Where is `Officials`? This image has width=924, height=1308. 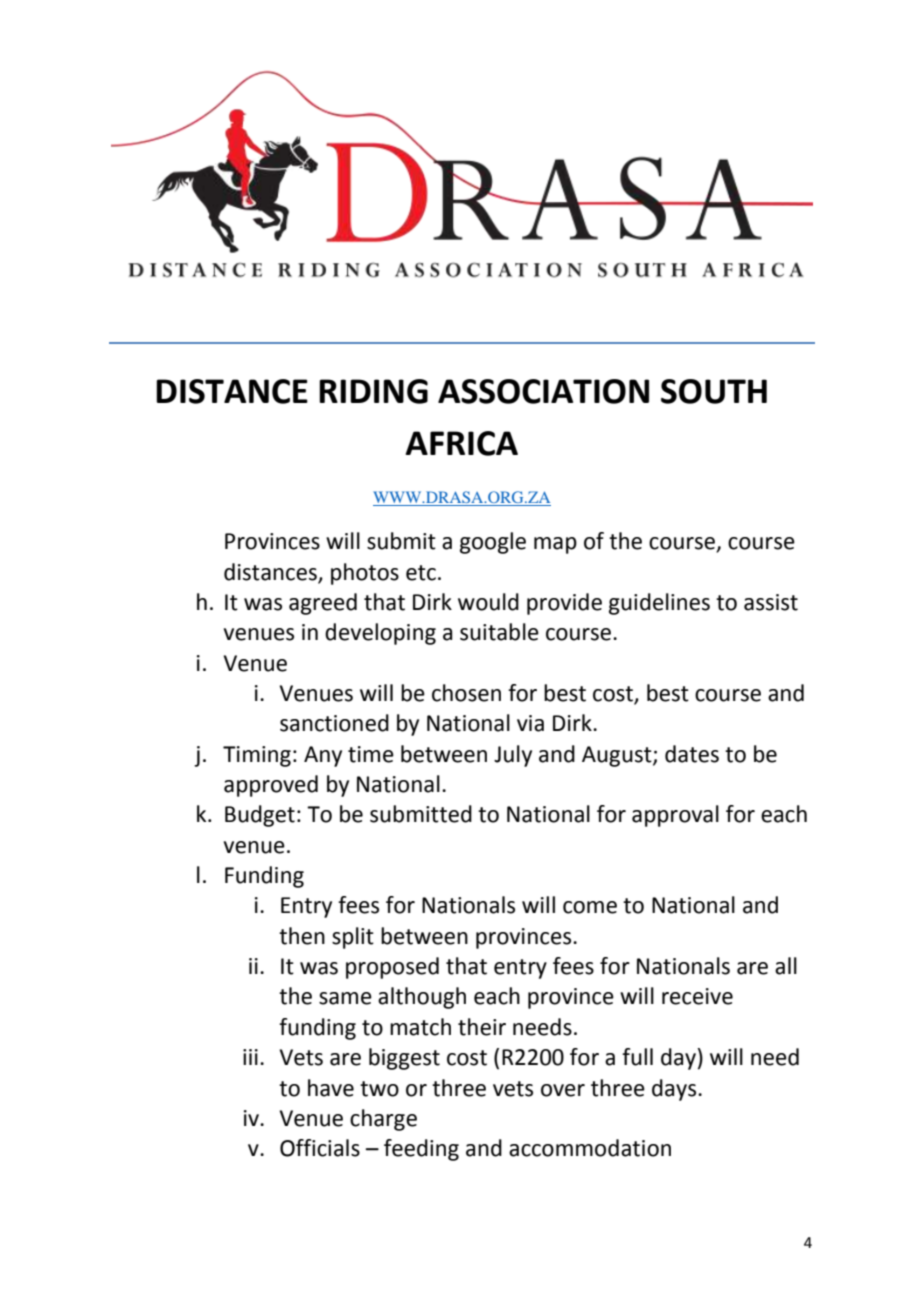
Officials is located at coordinates (320, 1148).
